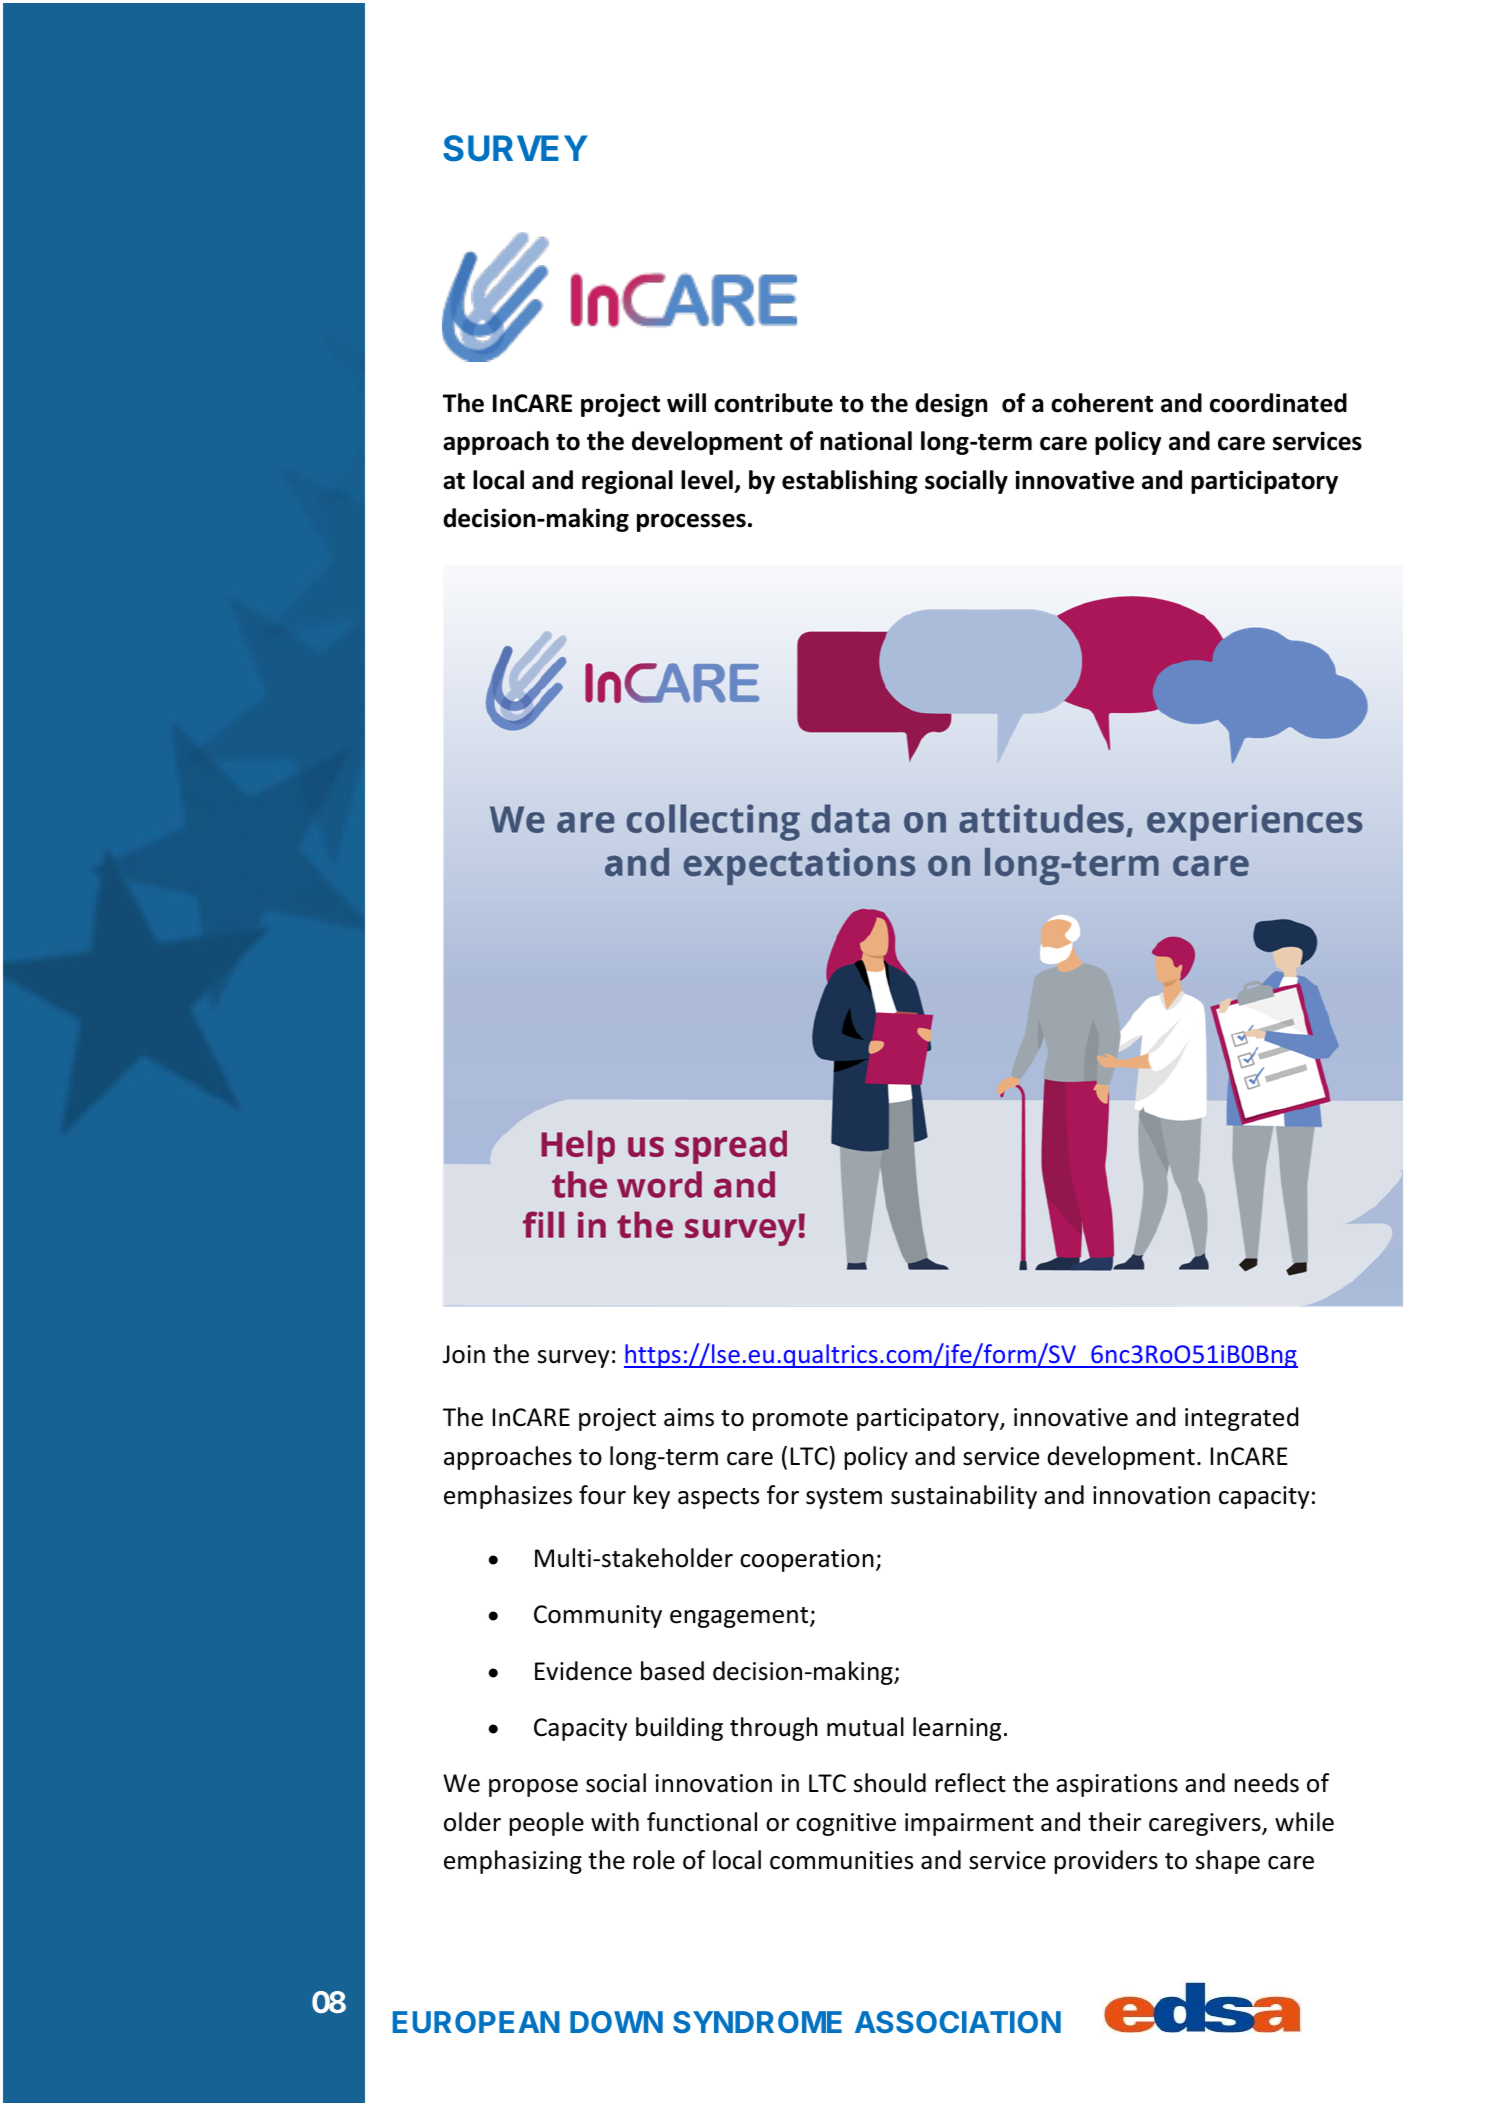 This screenshot has height=2103, width=1487. What do you see at coordinates (602, 1495) in the screenshot?
I see `four` at bounding box center [602, 1495].
